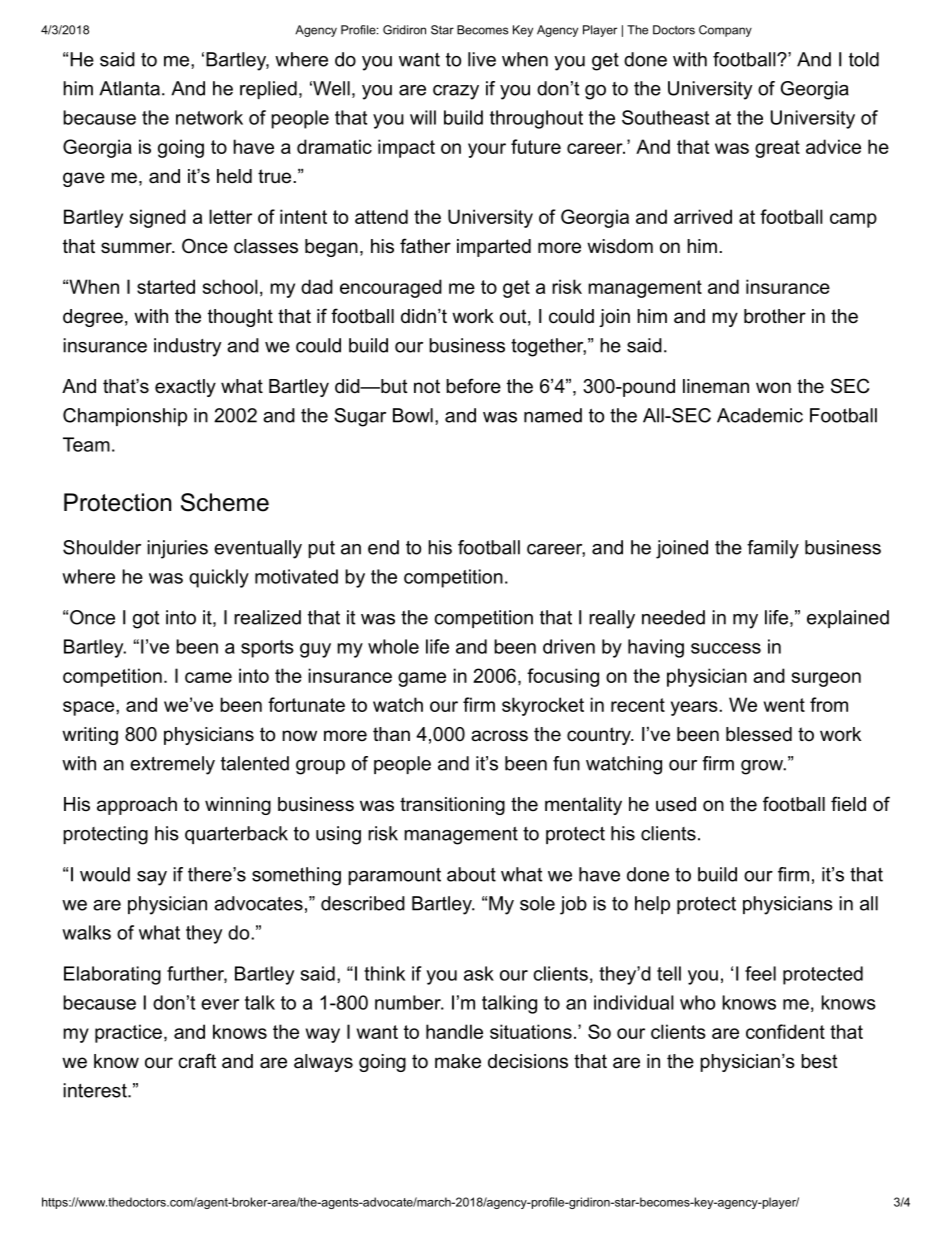  I want to click on extremely, so click(172, 765).
